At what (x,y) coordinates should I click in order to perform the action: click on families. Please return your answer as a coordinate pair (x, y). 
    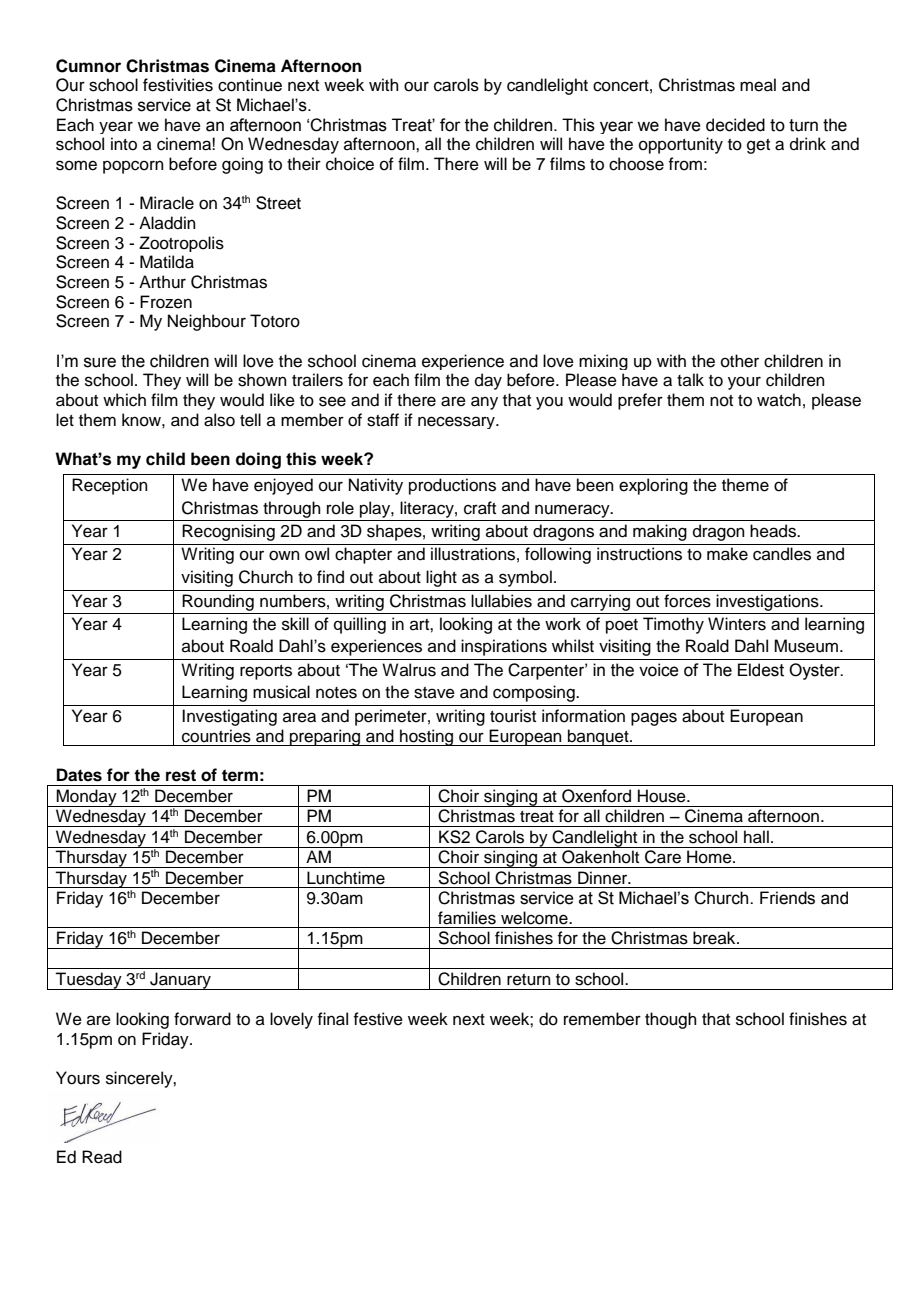
    Looking at the image, I should click on (467, 918).
